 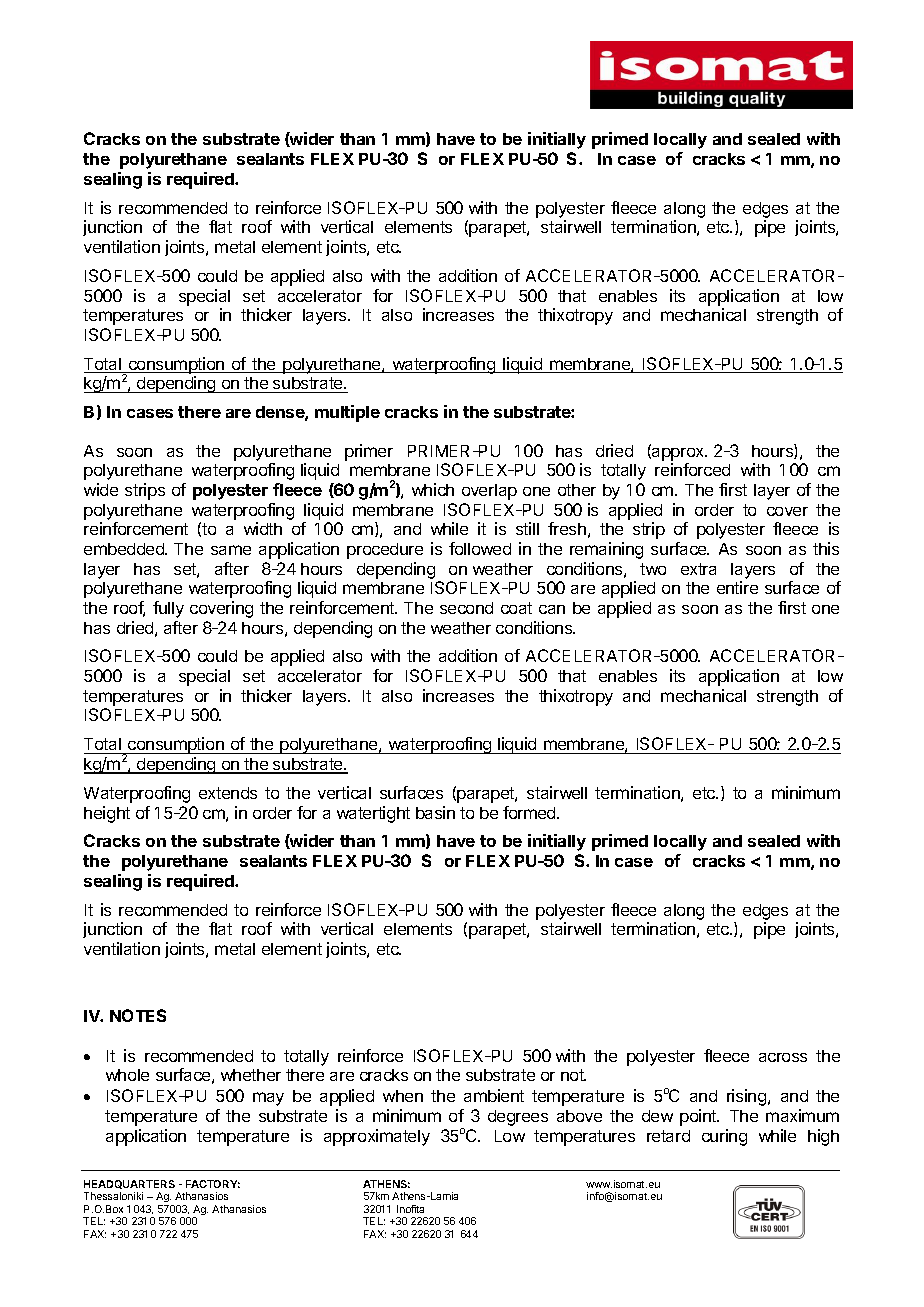 What do you see at coordinates (129, 1184) in the screenshot?
I see `HEADQUARTERS` at bounding box center [129, 1184].
